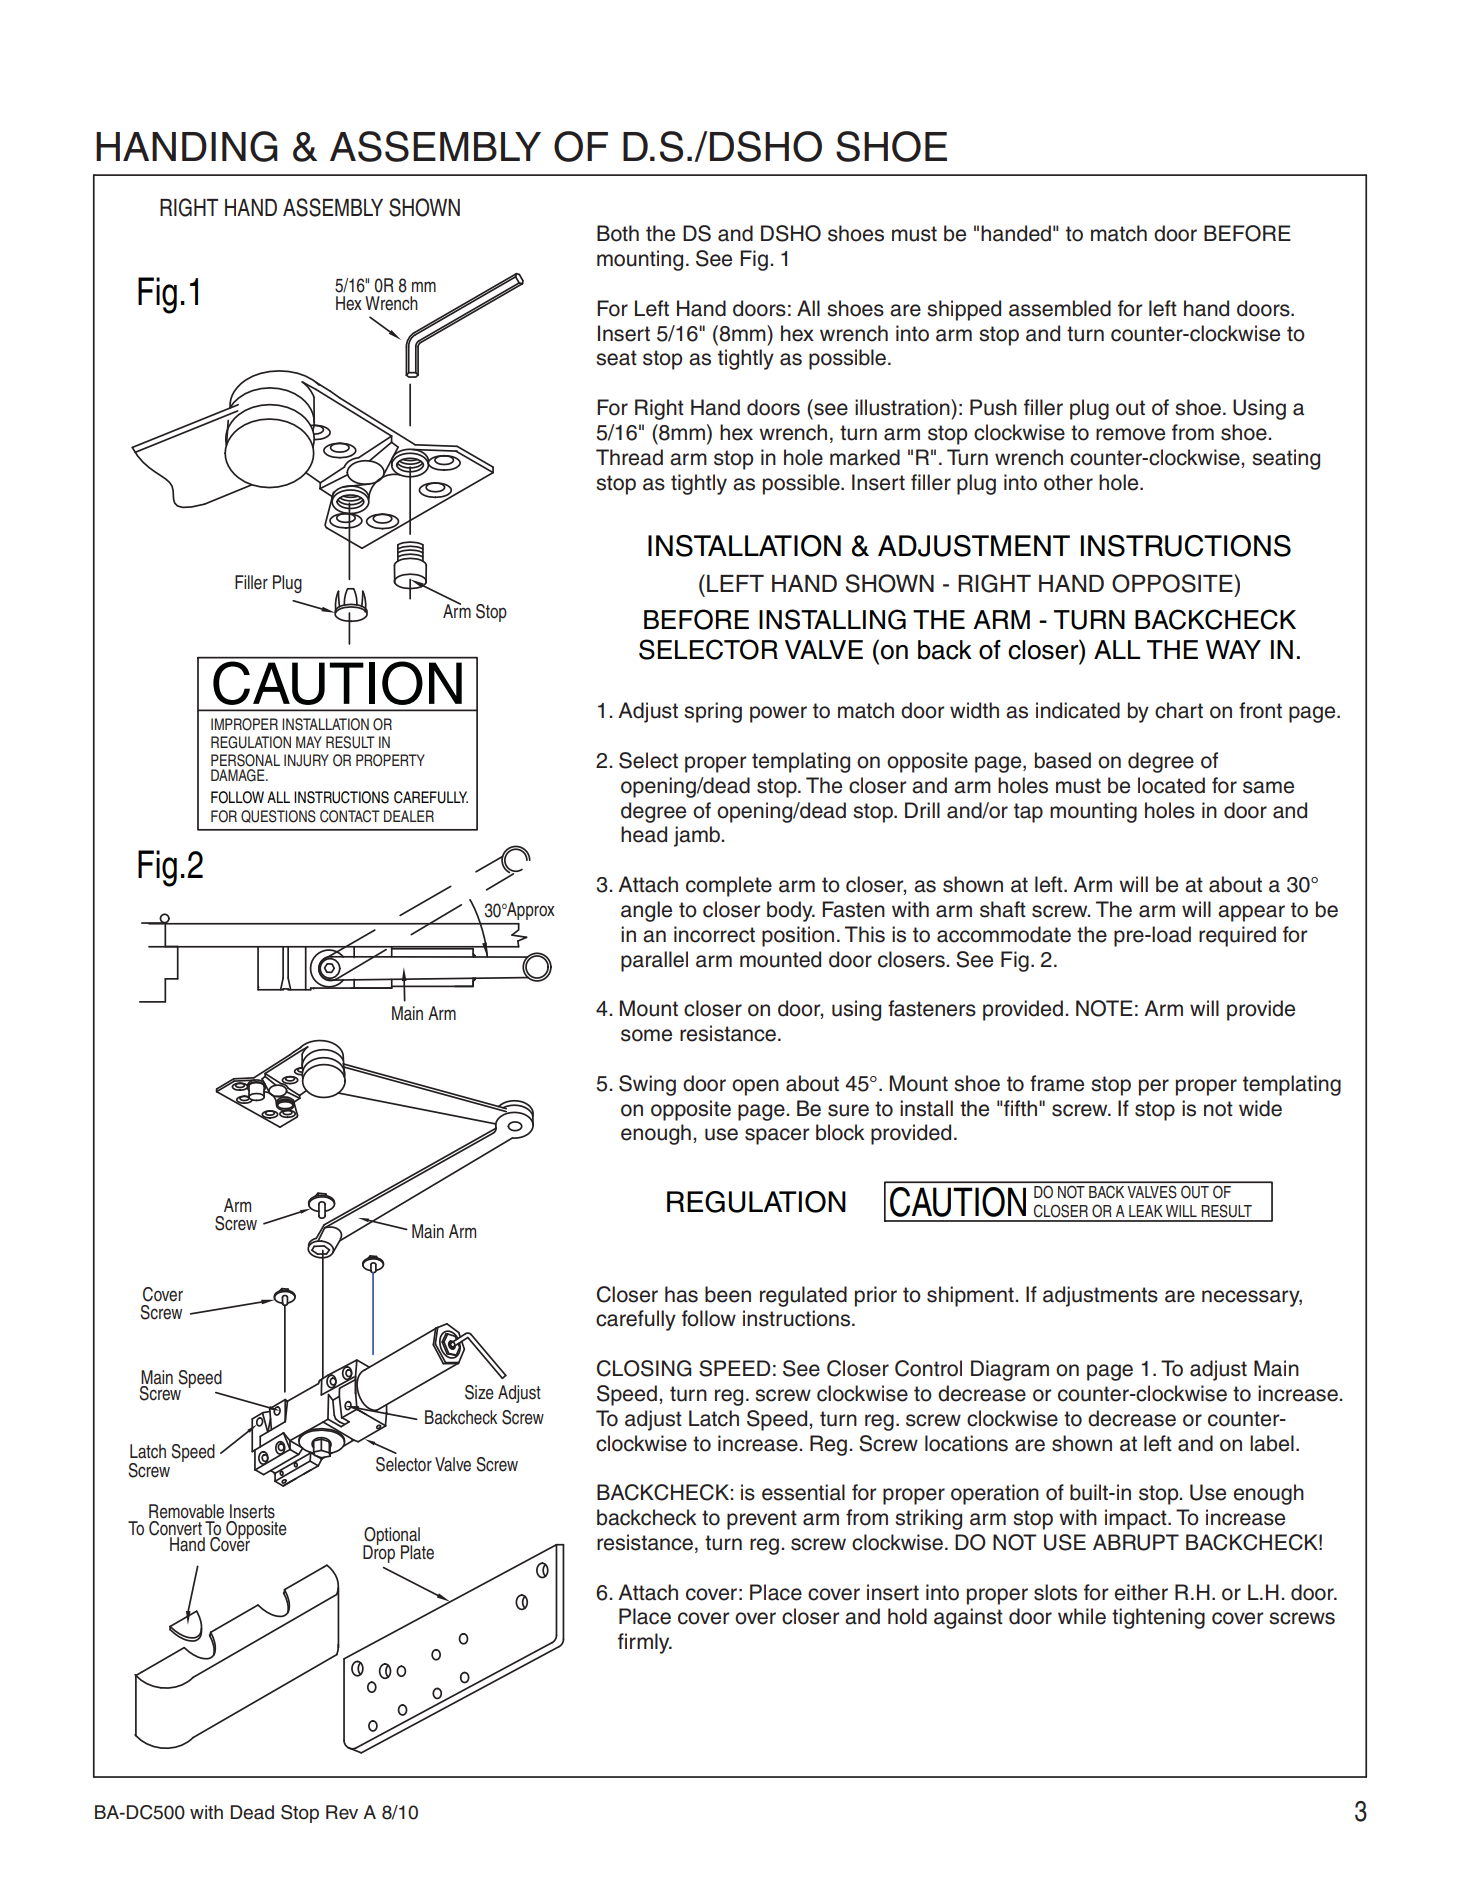 This screenshot has height=1890, width=1460. I want to click on firmly, so click(645, 1643).
